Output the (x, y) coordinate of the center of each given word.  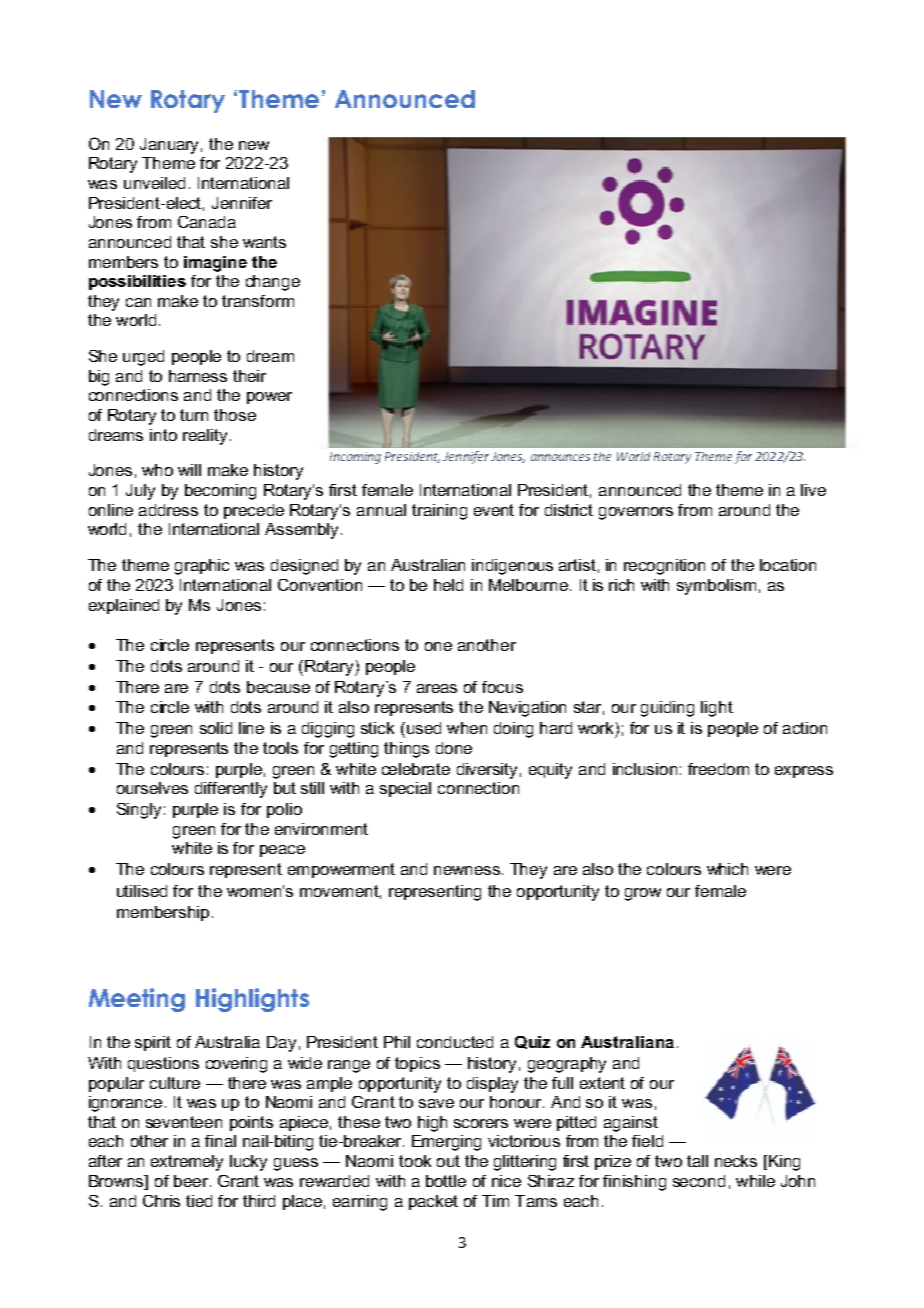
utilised (142, 891)
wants (264, 242)
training (439, 512)
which (727, 869)
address (168, 510)
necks (736, 1161)
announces (560, 457)
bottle (446, 1181)
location (788, 565)
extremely (187, 1163)
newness (467, 870)
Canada (207, 222)
